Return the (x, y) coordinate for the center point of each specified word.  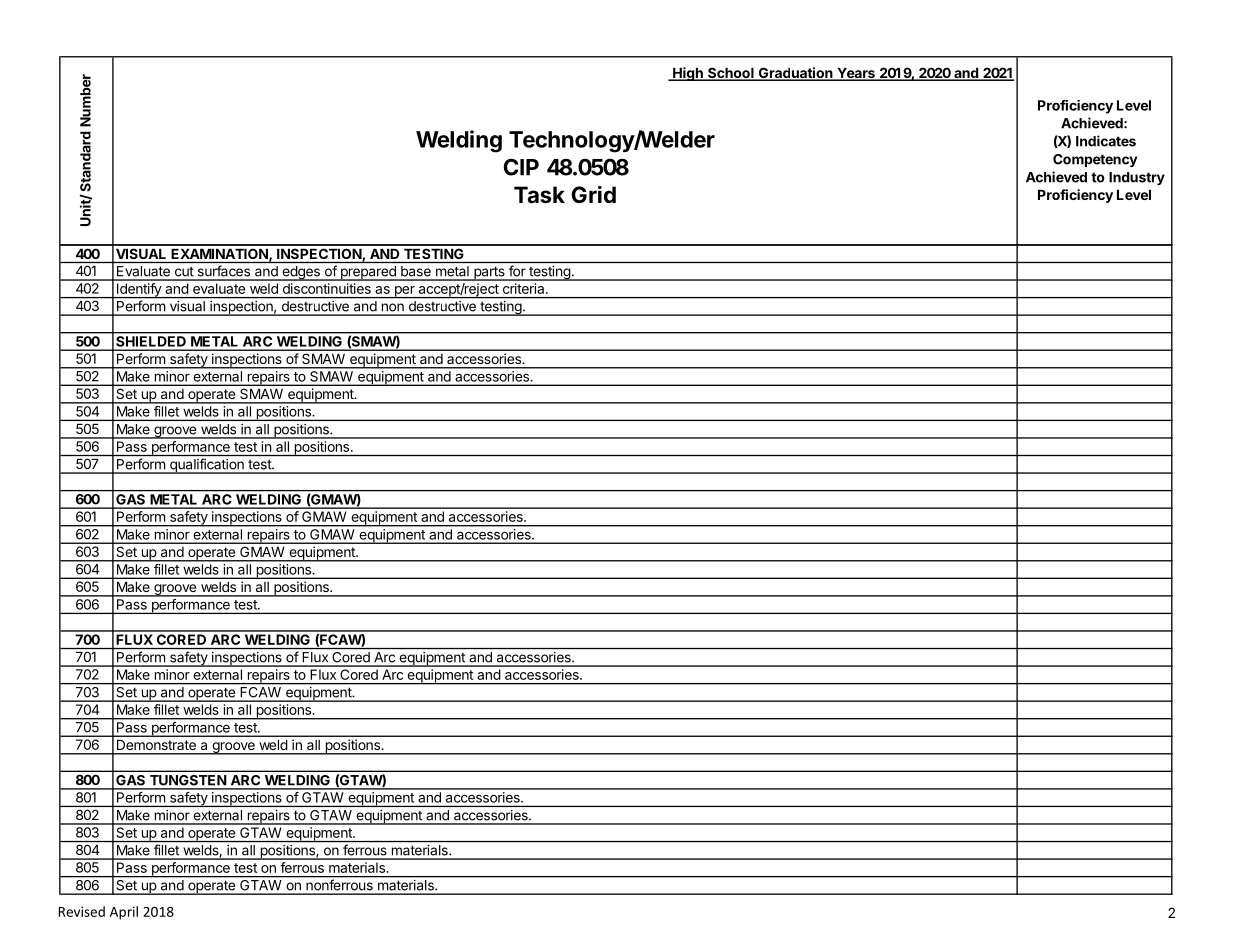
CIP (521, 167)
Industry (1137, 178)
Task (539, 195)
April (124, 913)
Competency (1095, 160)
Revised (81, 911)
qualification (207, 466)
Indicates (1106, 141)
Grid (594, 194)
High (688, 74)
